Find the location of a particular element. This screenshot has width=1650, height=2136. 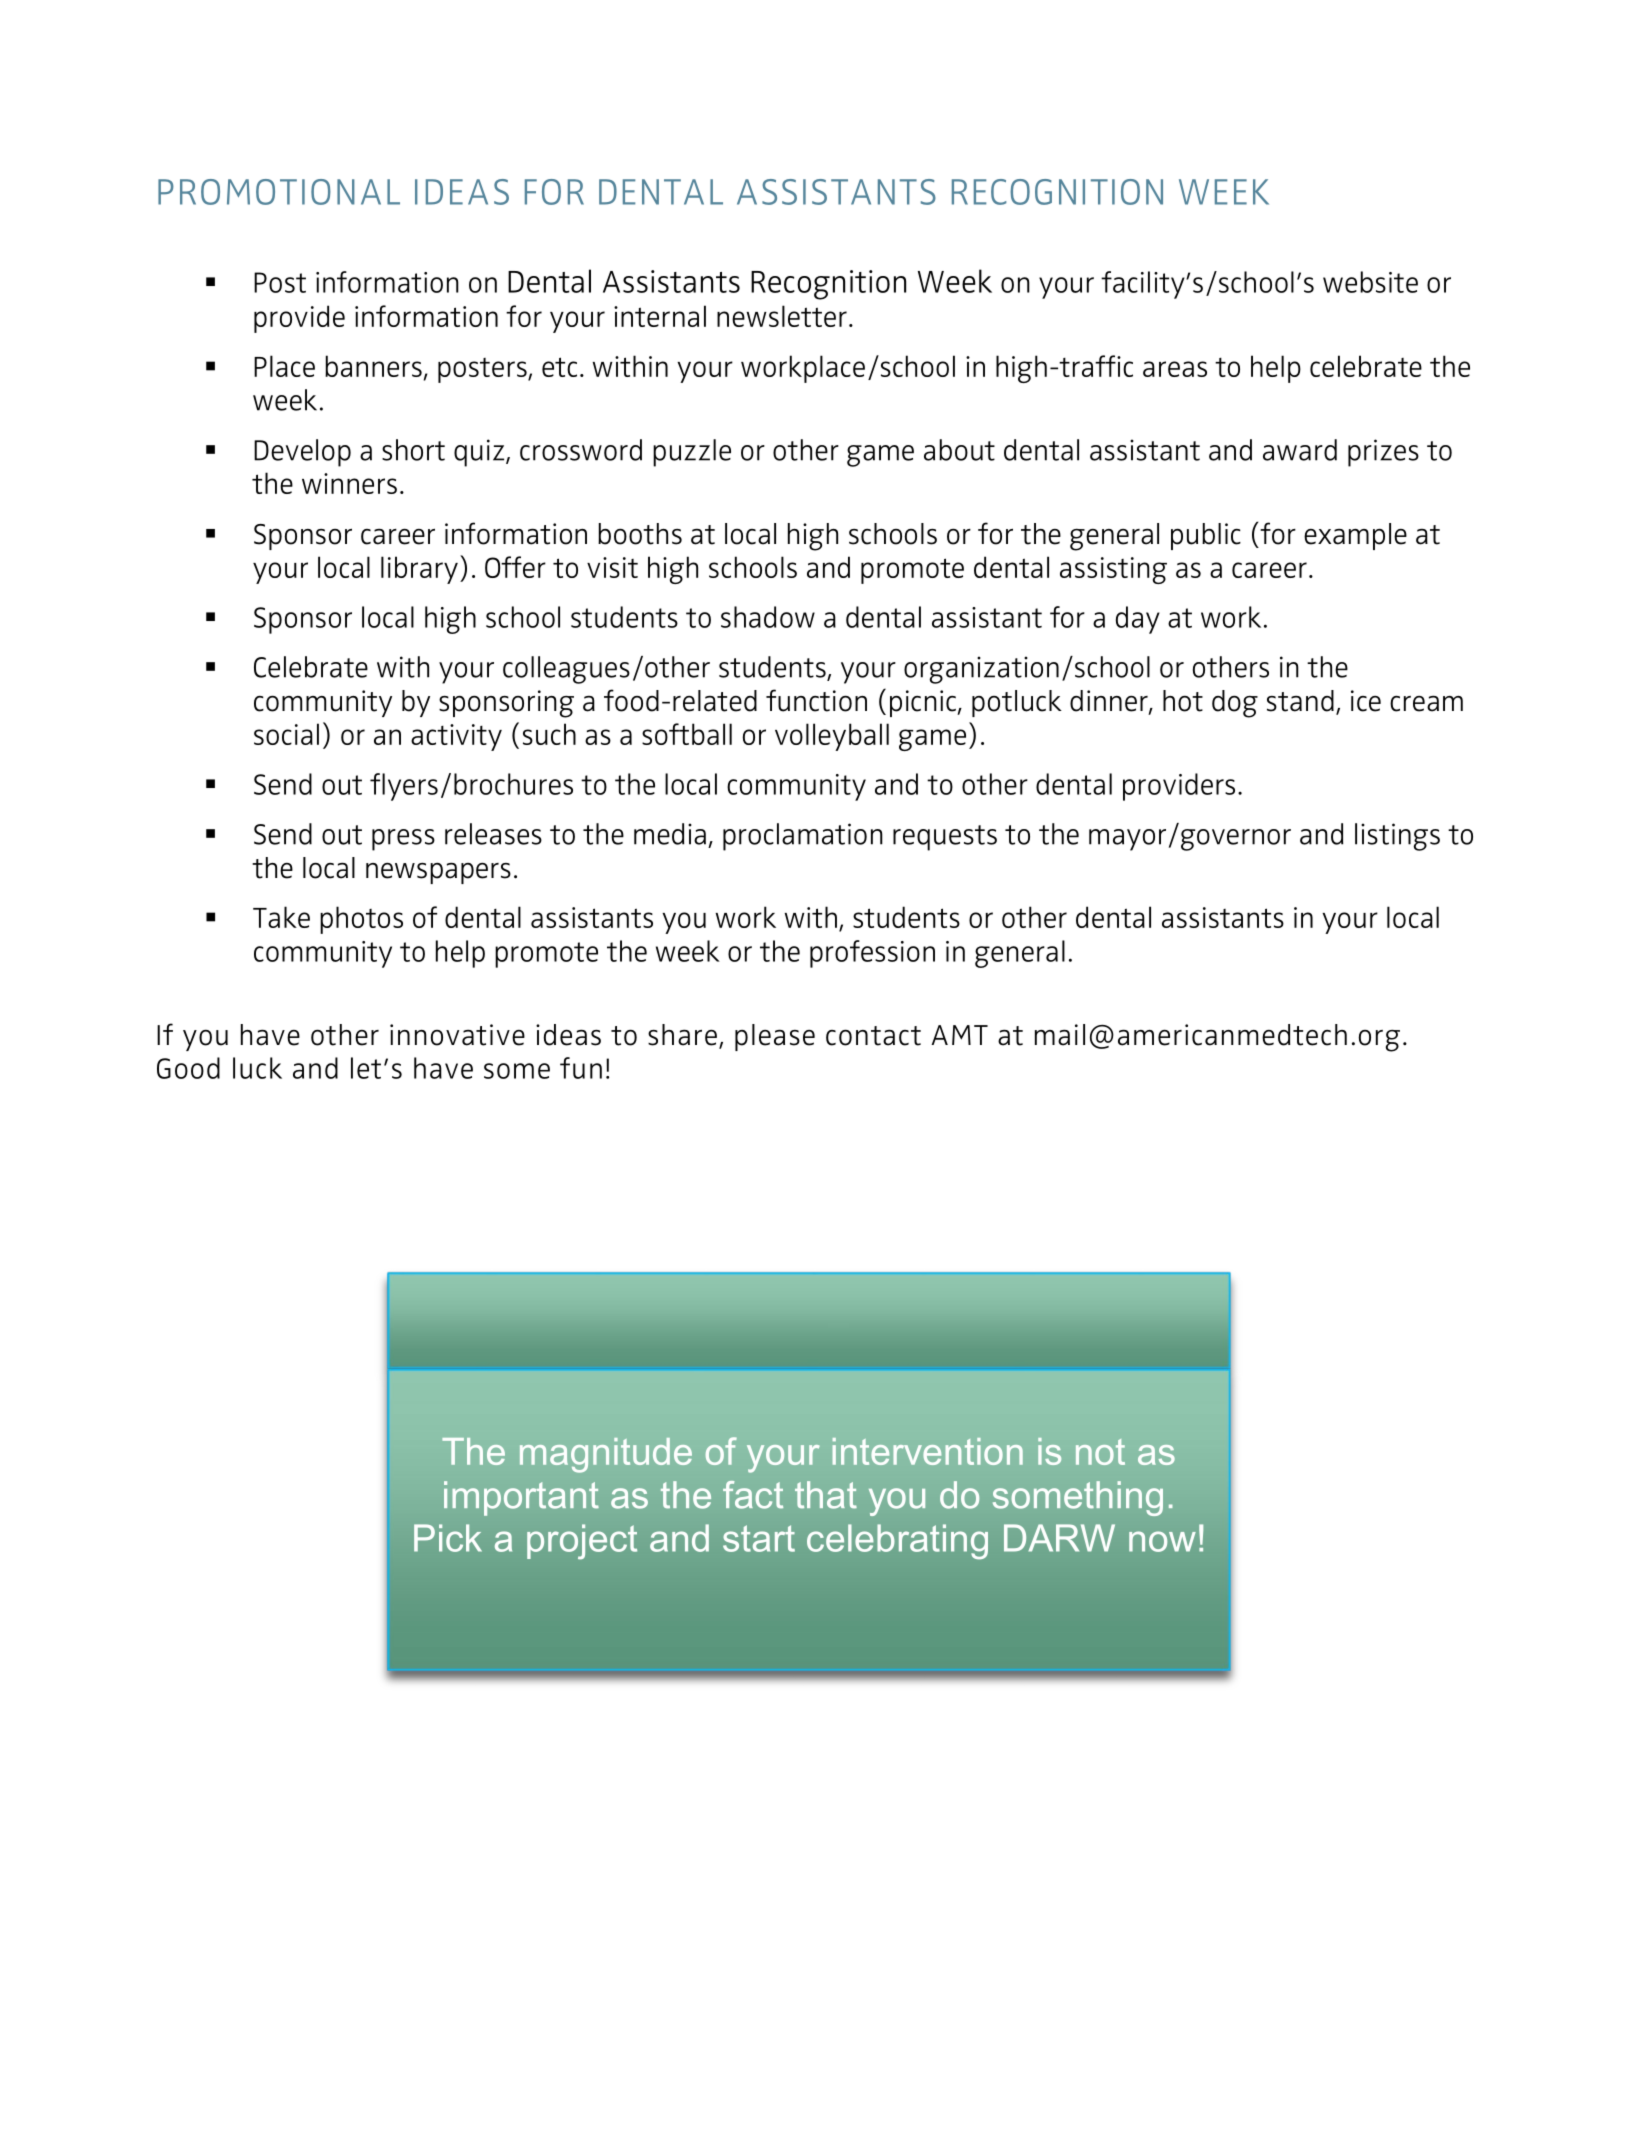

PROMOTIONAL is located at coordinates (279, 192).
